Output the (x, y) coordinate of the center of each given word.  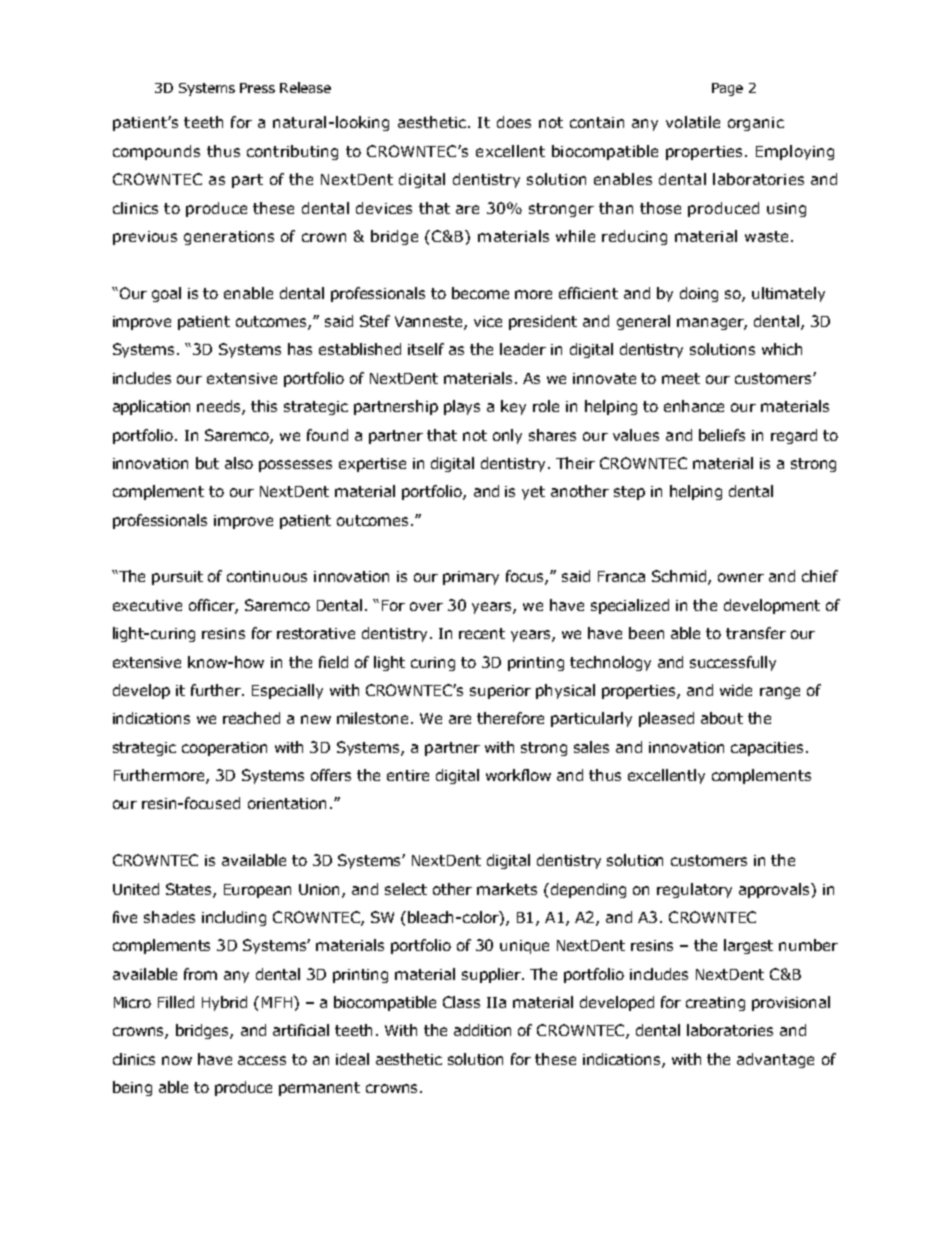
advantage (775, 1060)
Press (257, 88)
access (262, 1060)
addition (482, 1030)
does (514, 122)
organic (756, 124)
